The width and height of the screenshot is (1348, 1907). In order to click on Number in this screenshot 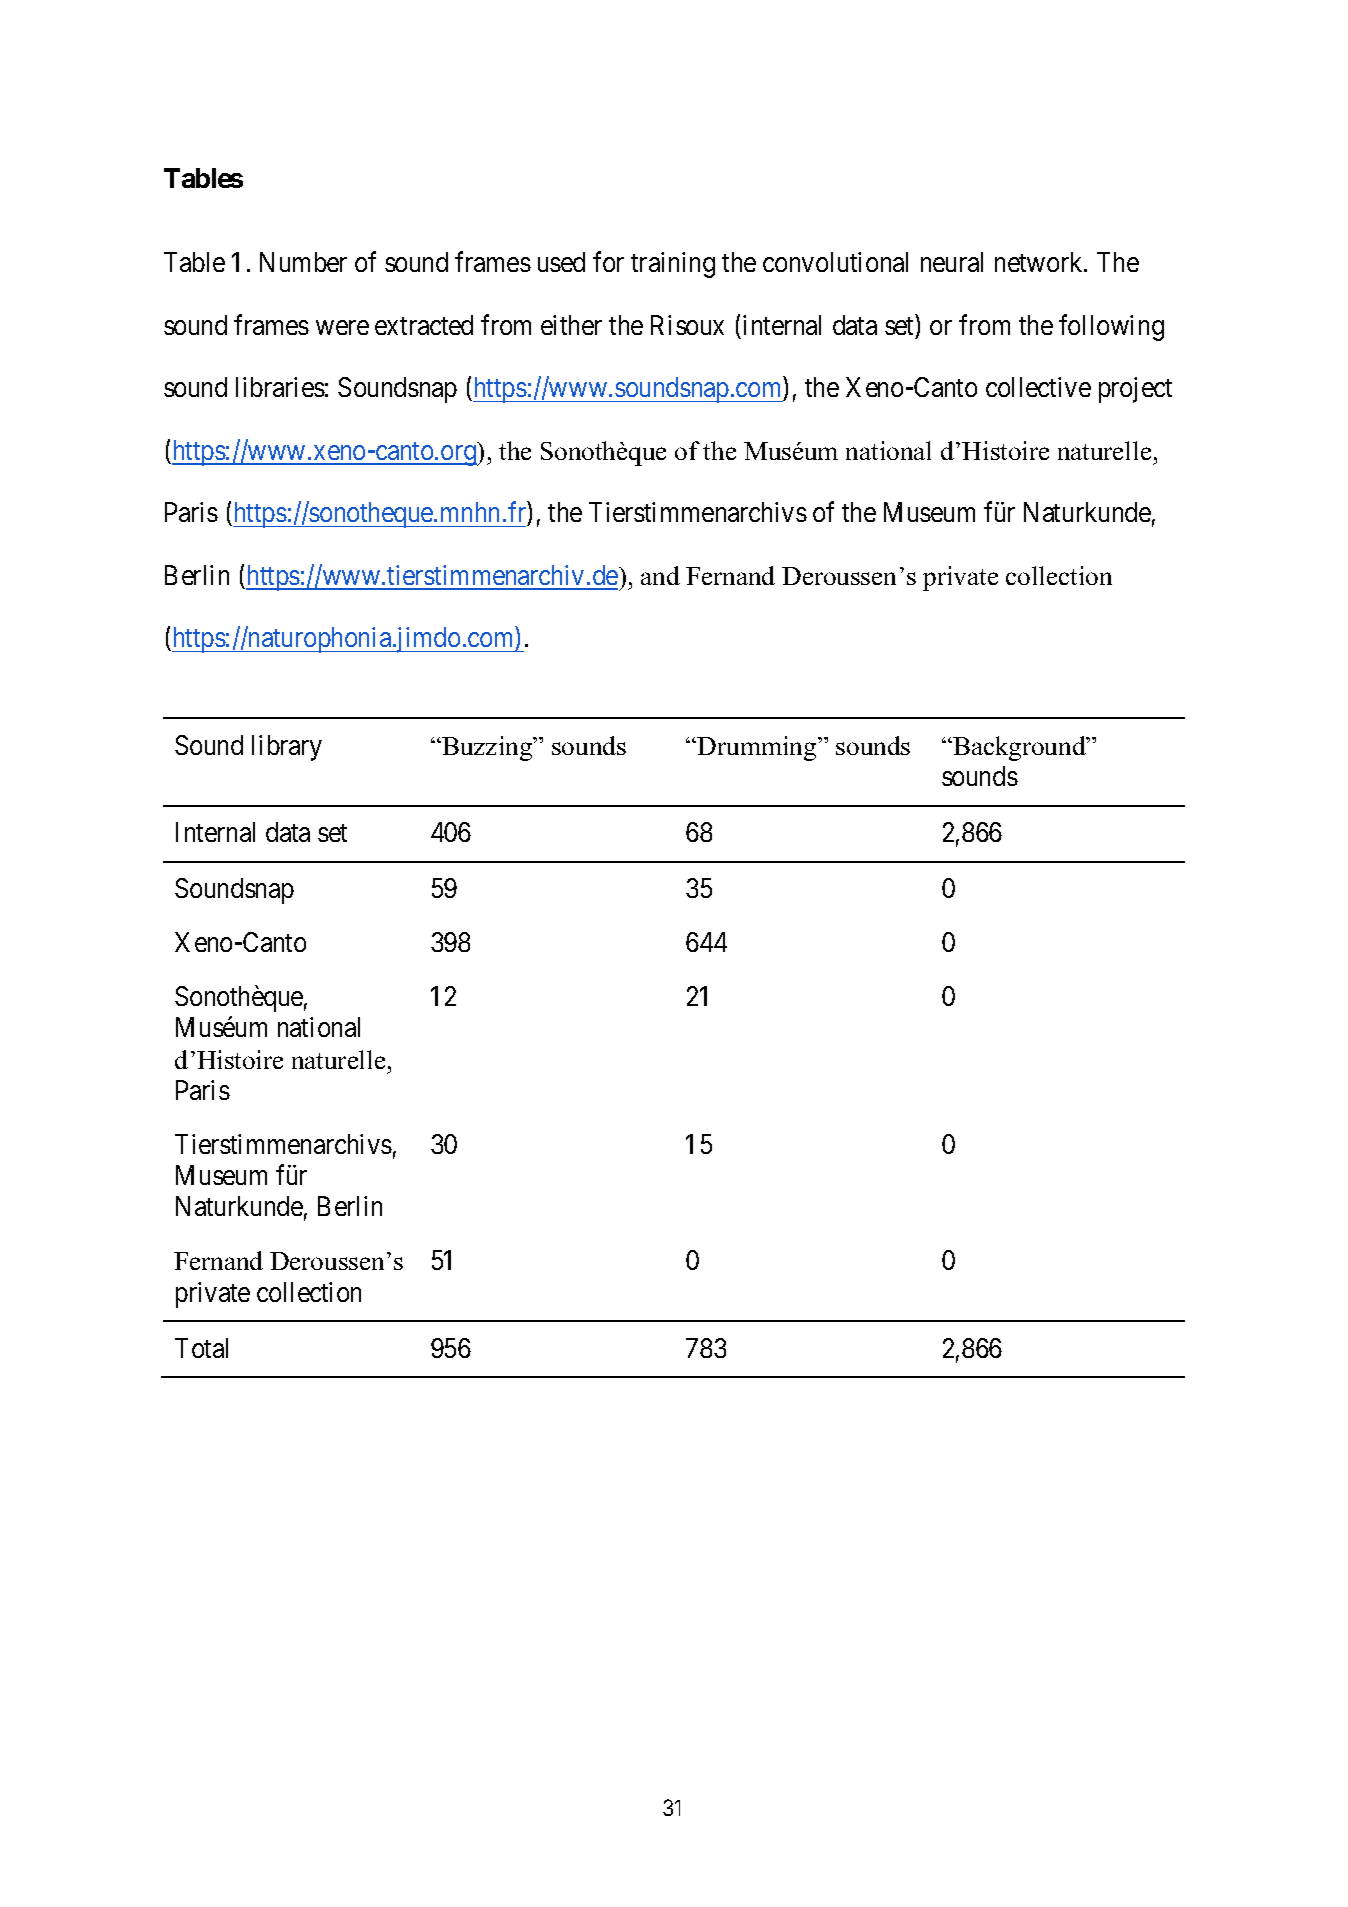, I will do `click(303, 262)`.
